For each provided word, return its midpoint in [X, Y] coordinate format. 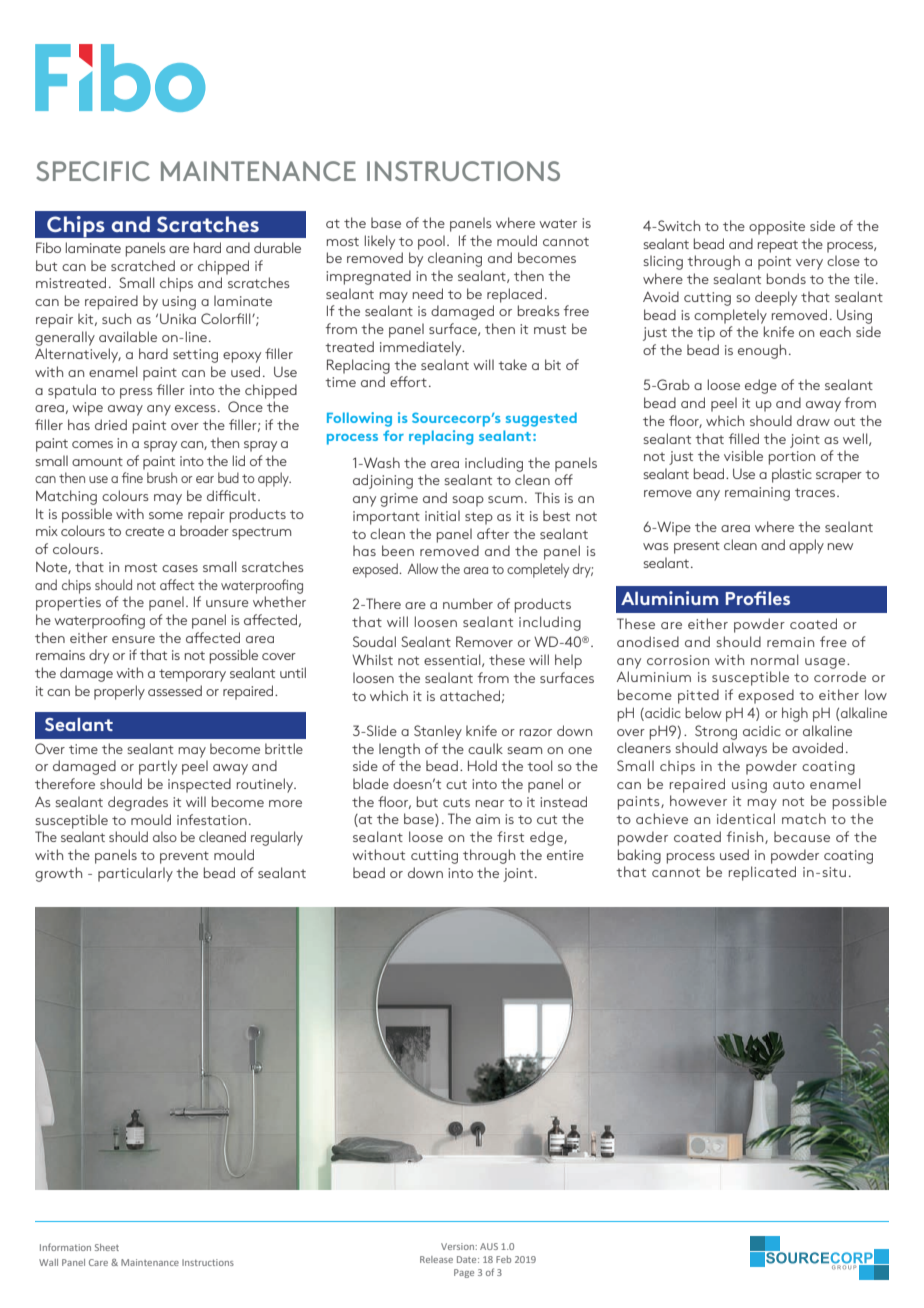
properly [119, 692]
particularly [135, 874]
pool [431, 242]
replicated [762, 873]
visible [743, 455]
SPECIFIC [93, 171]
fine [132, 477]
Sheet [107, 1247]
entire [565, 855]
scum [505, 499]
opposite [777, 228]
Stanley [438, 732]
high [795, 714]
